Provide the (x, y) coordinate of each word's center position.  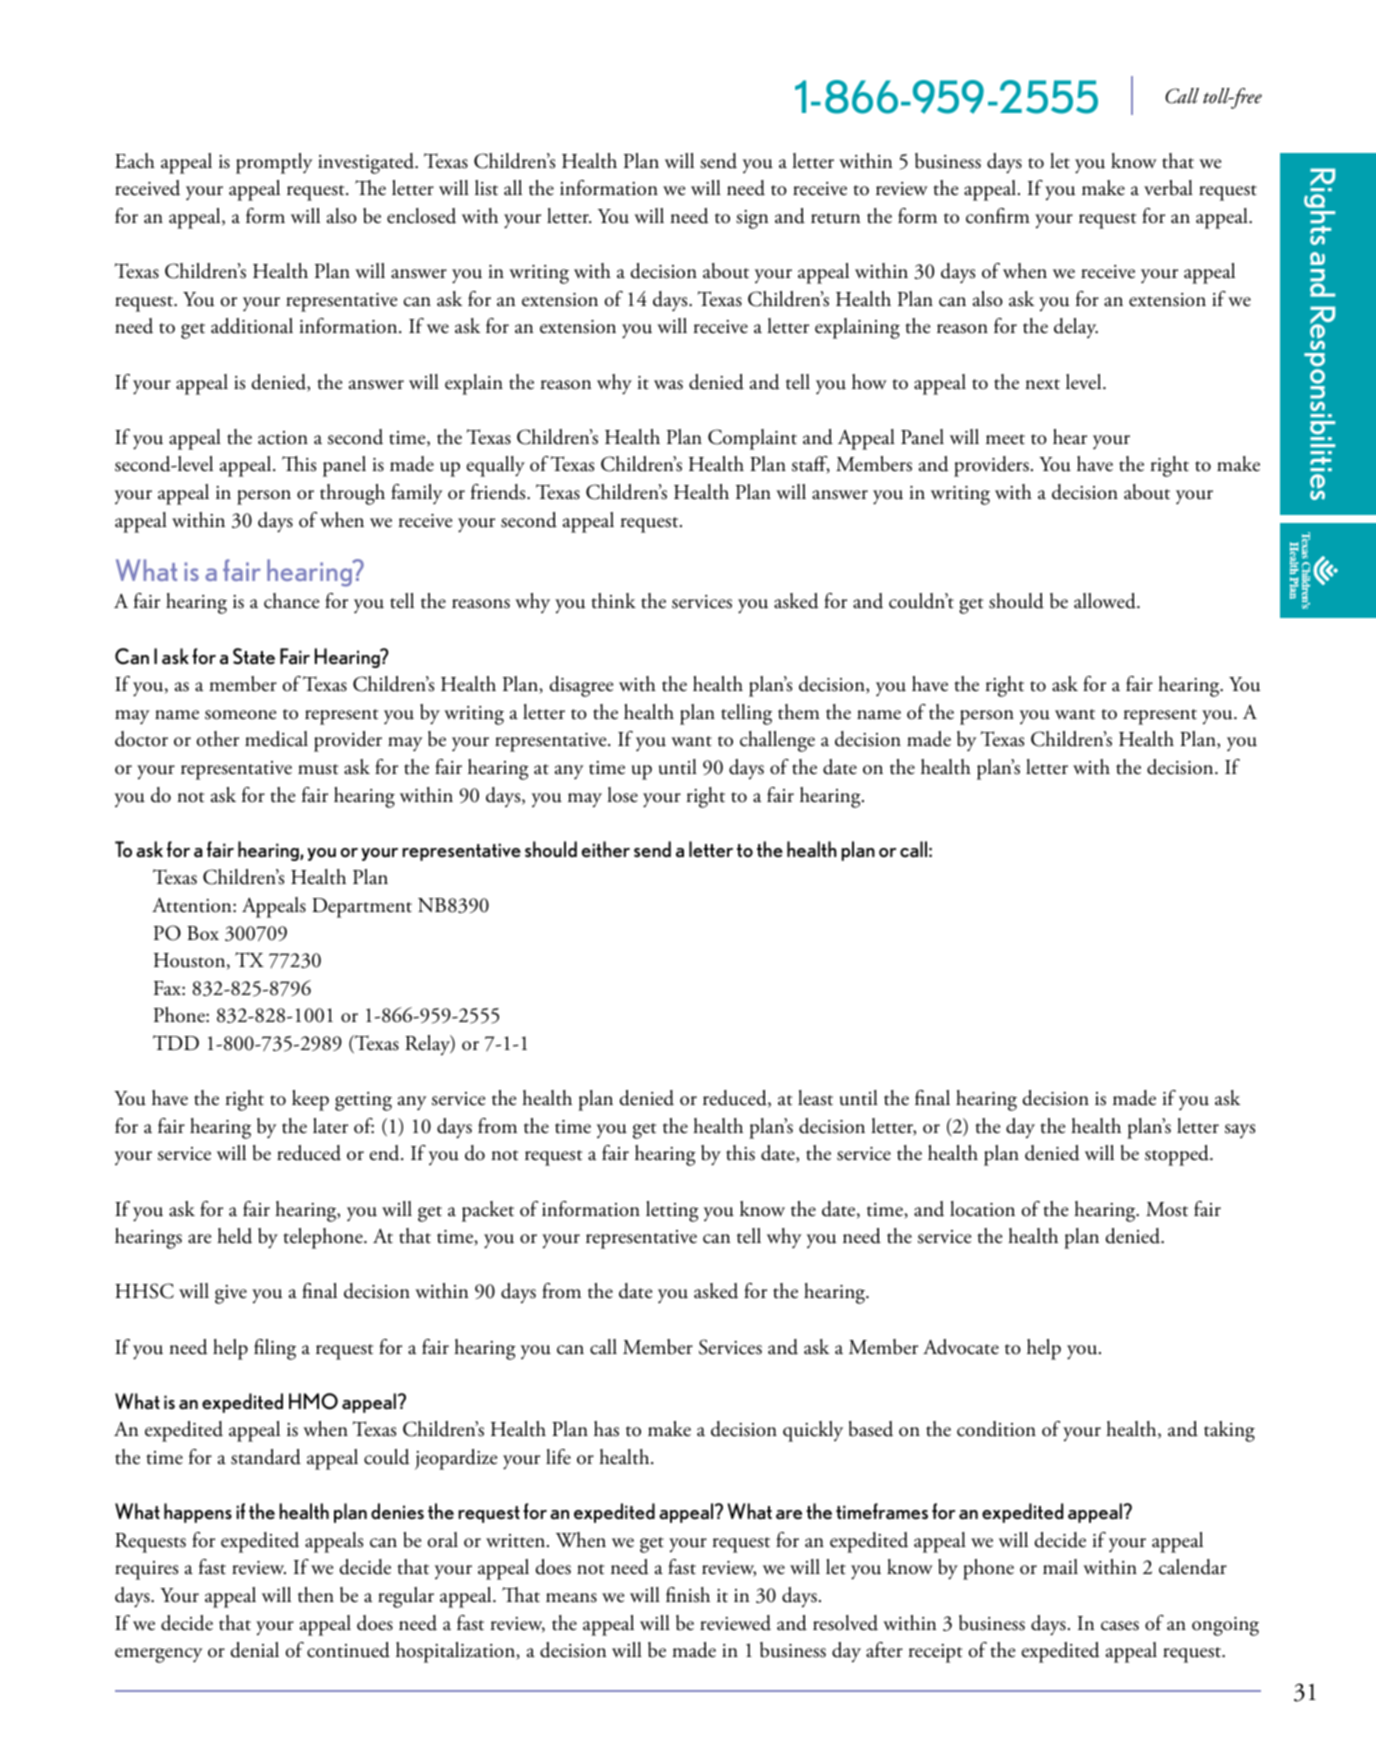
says (1240, 1131)
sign (752, 219)
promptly (274, 163)
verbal (1168, 188)
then (316, 1595)
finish (688, 1595)
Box (203, 933)
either (605, 849)
